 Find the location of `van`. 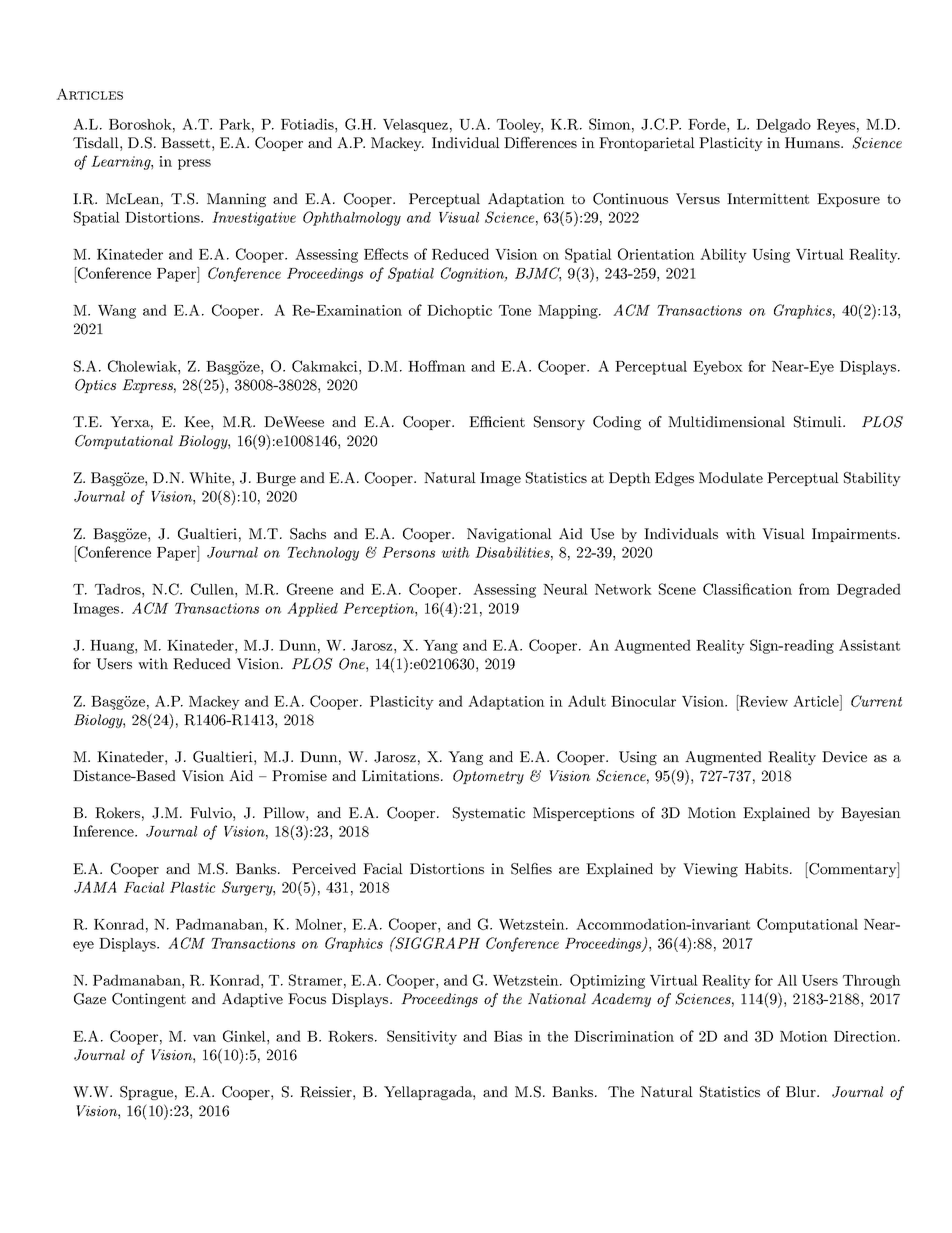

van is located at coordinates (204, 1038).
